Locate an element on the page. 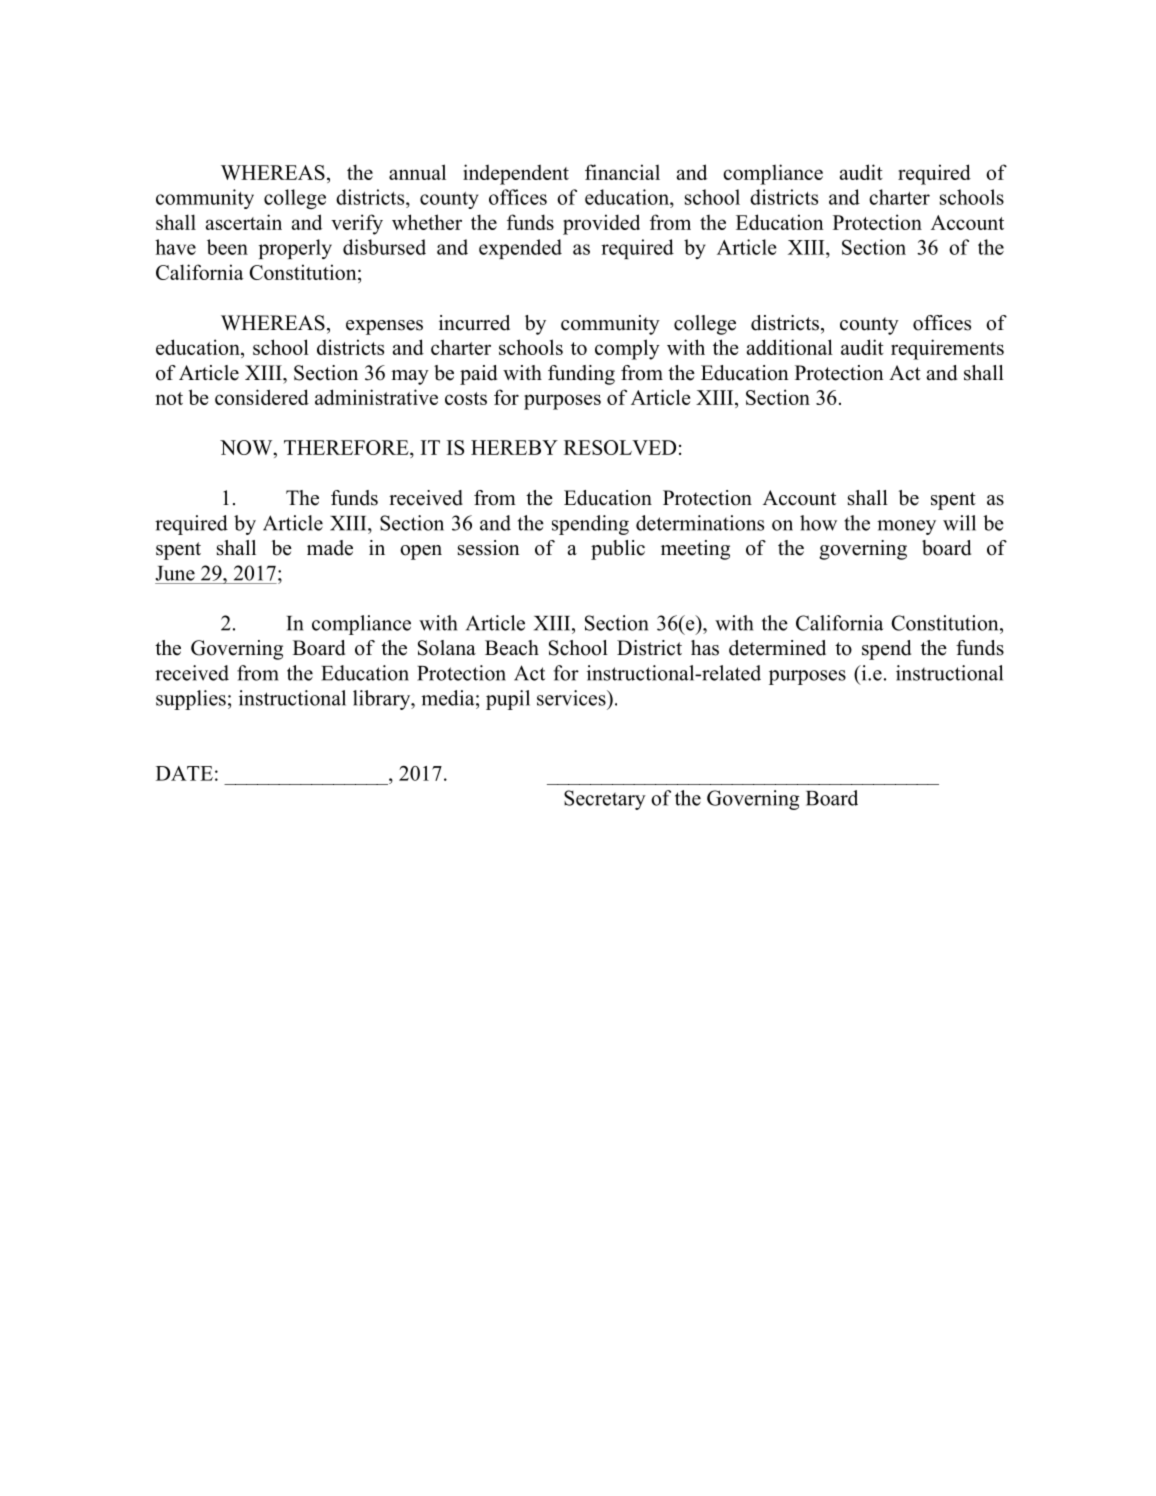 The height and width of the page is (1496, 1156). financial is located at coordinates (622, 172).
